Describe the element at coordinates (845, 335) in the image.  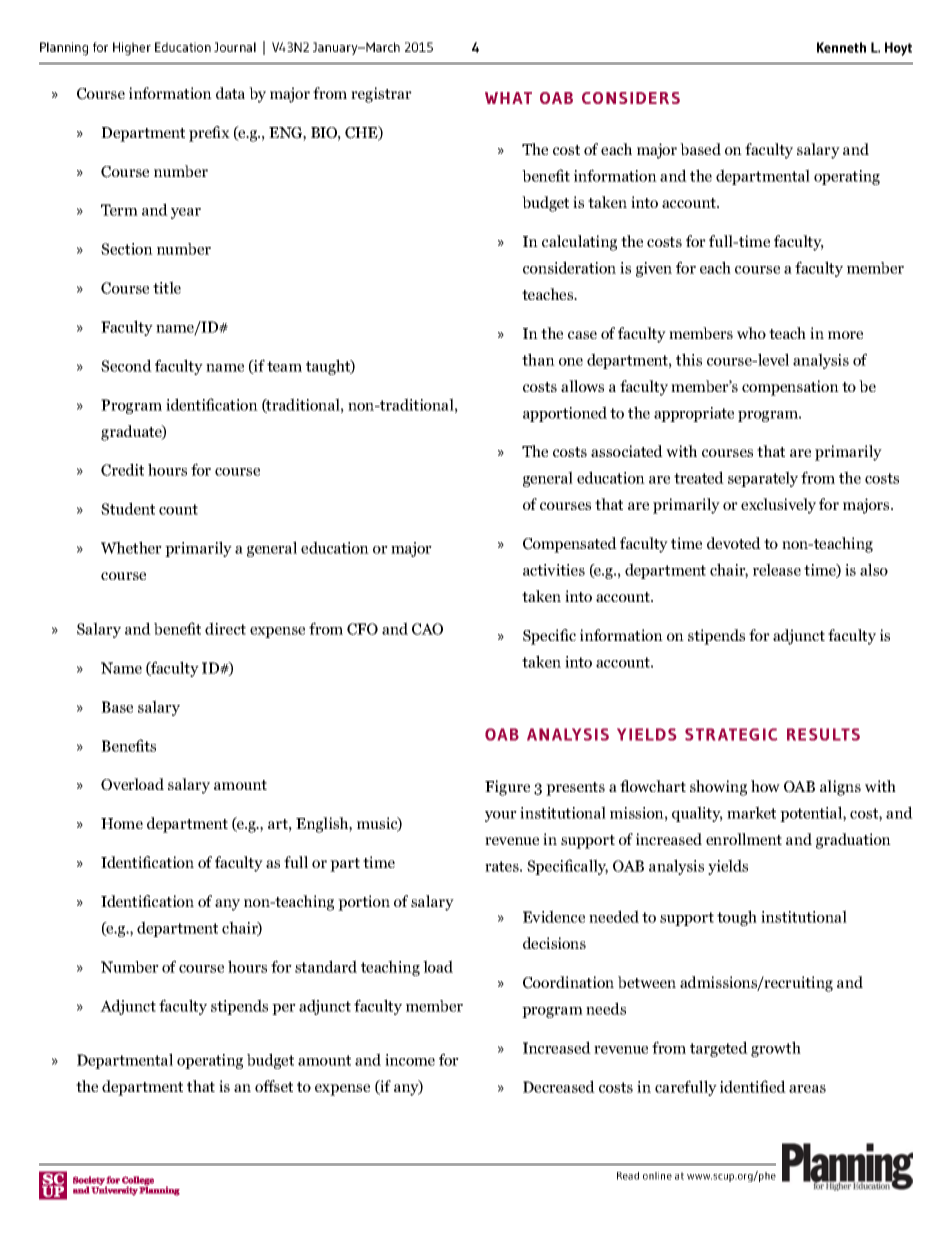
I see `more` at that location.
